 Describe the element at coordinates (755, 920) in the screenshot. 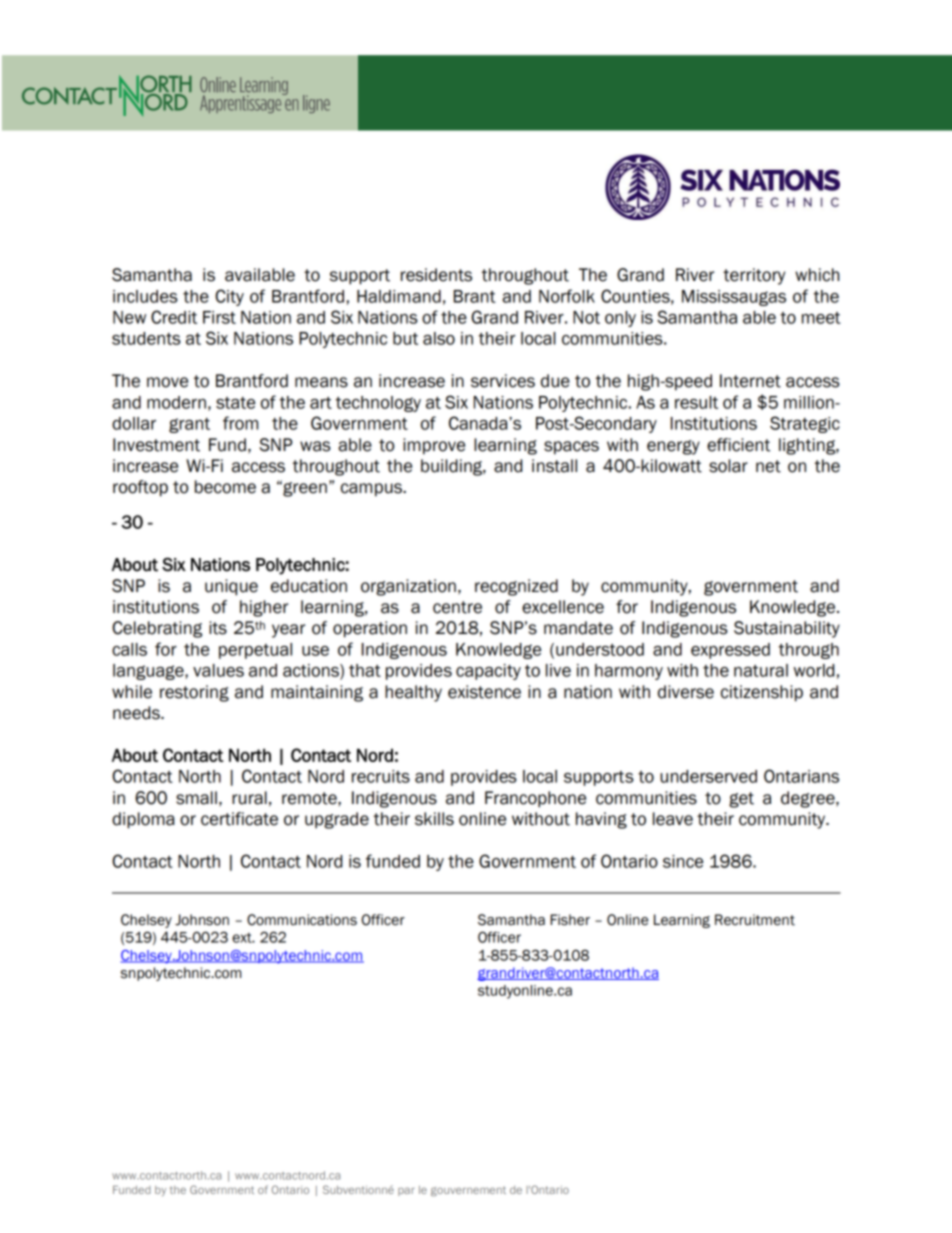

I see `Recruitment` at that location.
